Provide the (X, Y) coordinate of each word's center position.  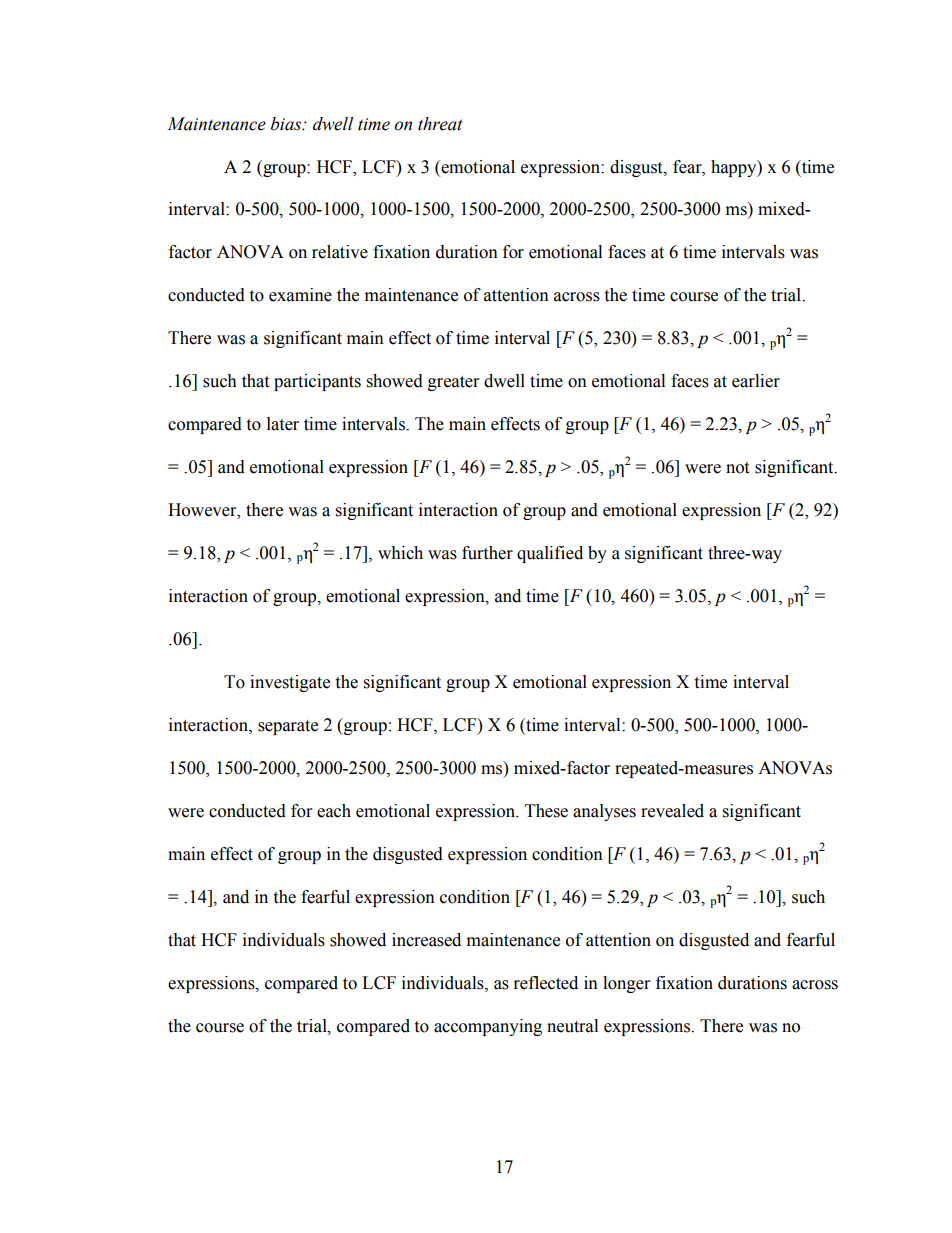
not (737, 468)
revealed (672, 811)
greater (453, 383)
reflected (546, 983)
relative (340, 252)
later (283, 424)
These (546, 811)
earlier (756, 381)
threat (440, 124)
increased (426, 940)
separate (288, 727)
